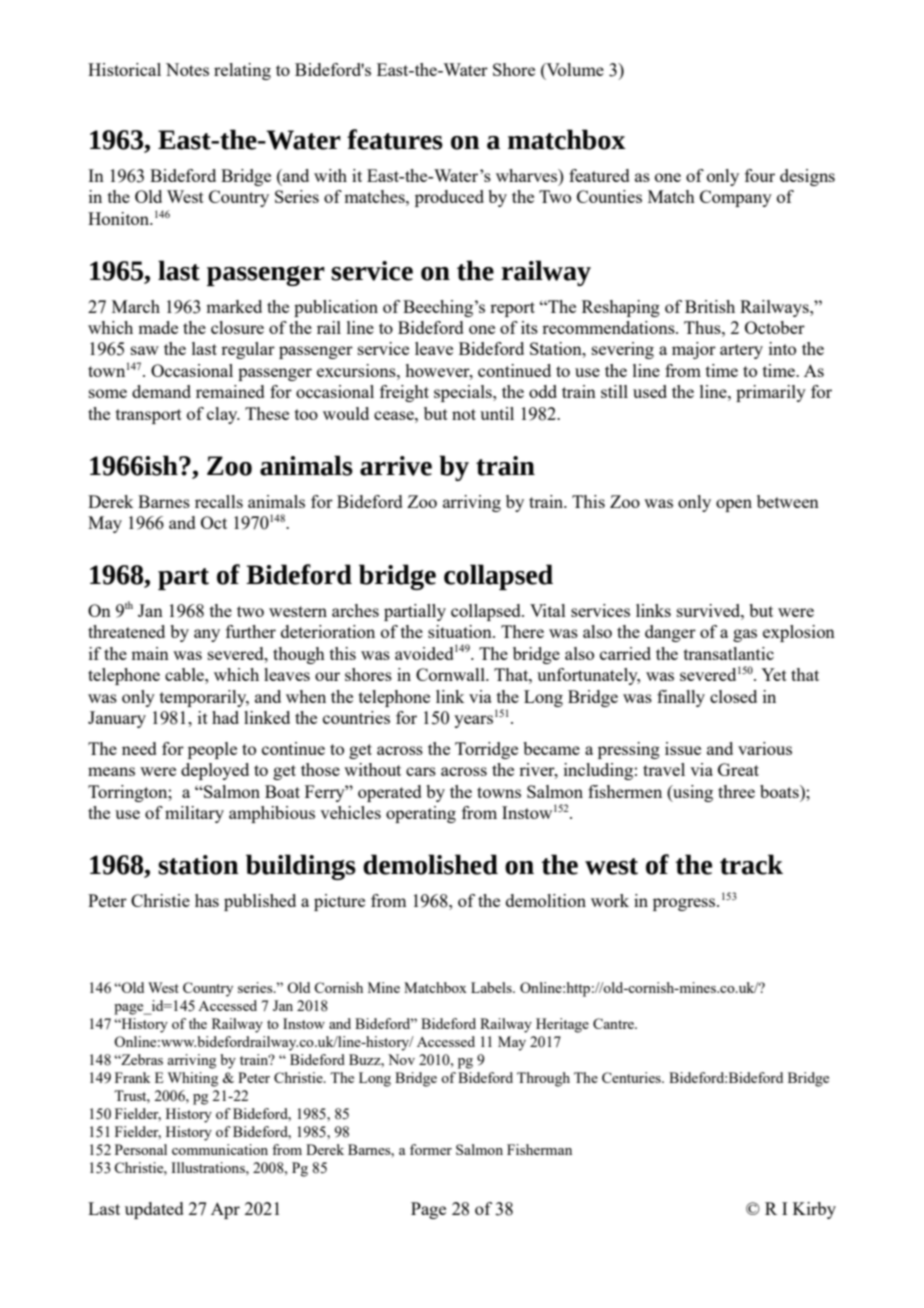 The height and width of the screenshot is (1308, 924). I want to click on track, so click(751, 864).
